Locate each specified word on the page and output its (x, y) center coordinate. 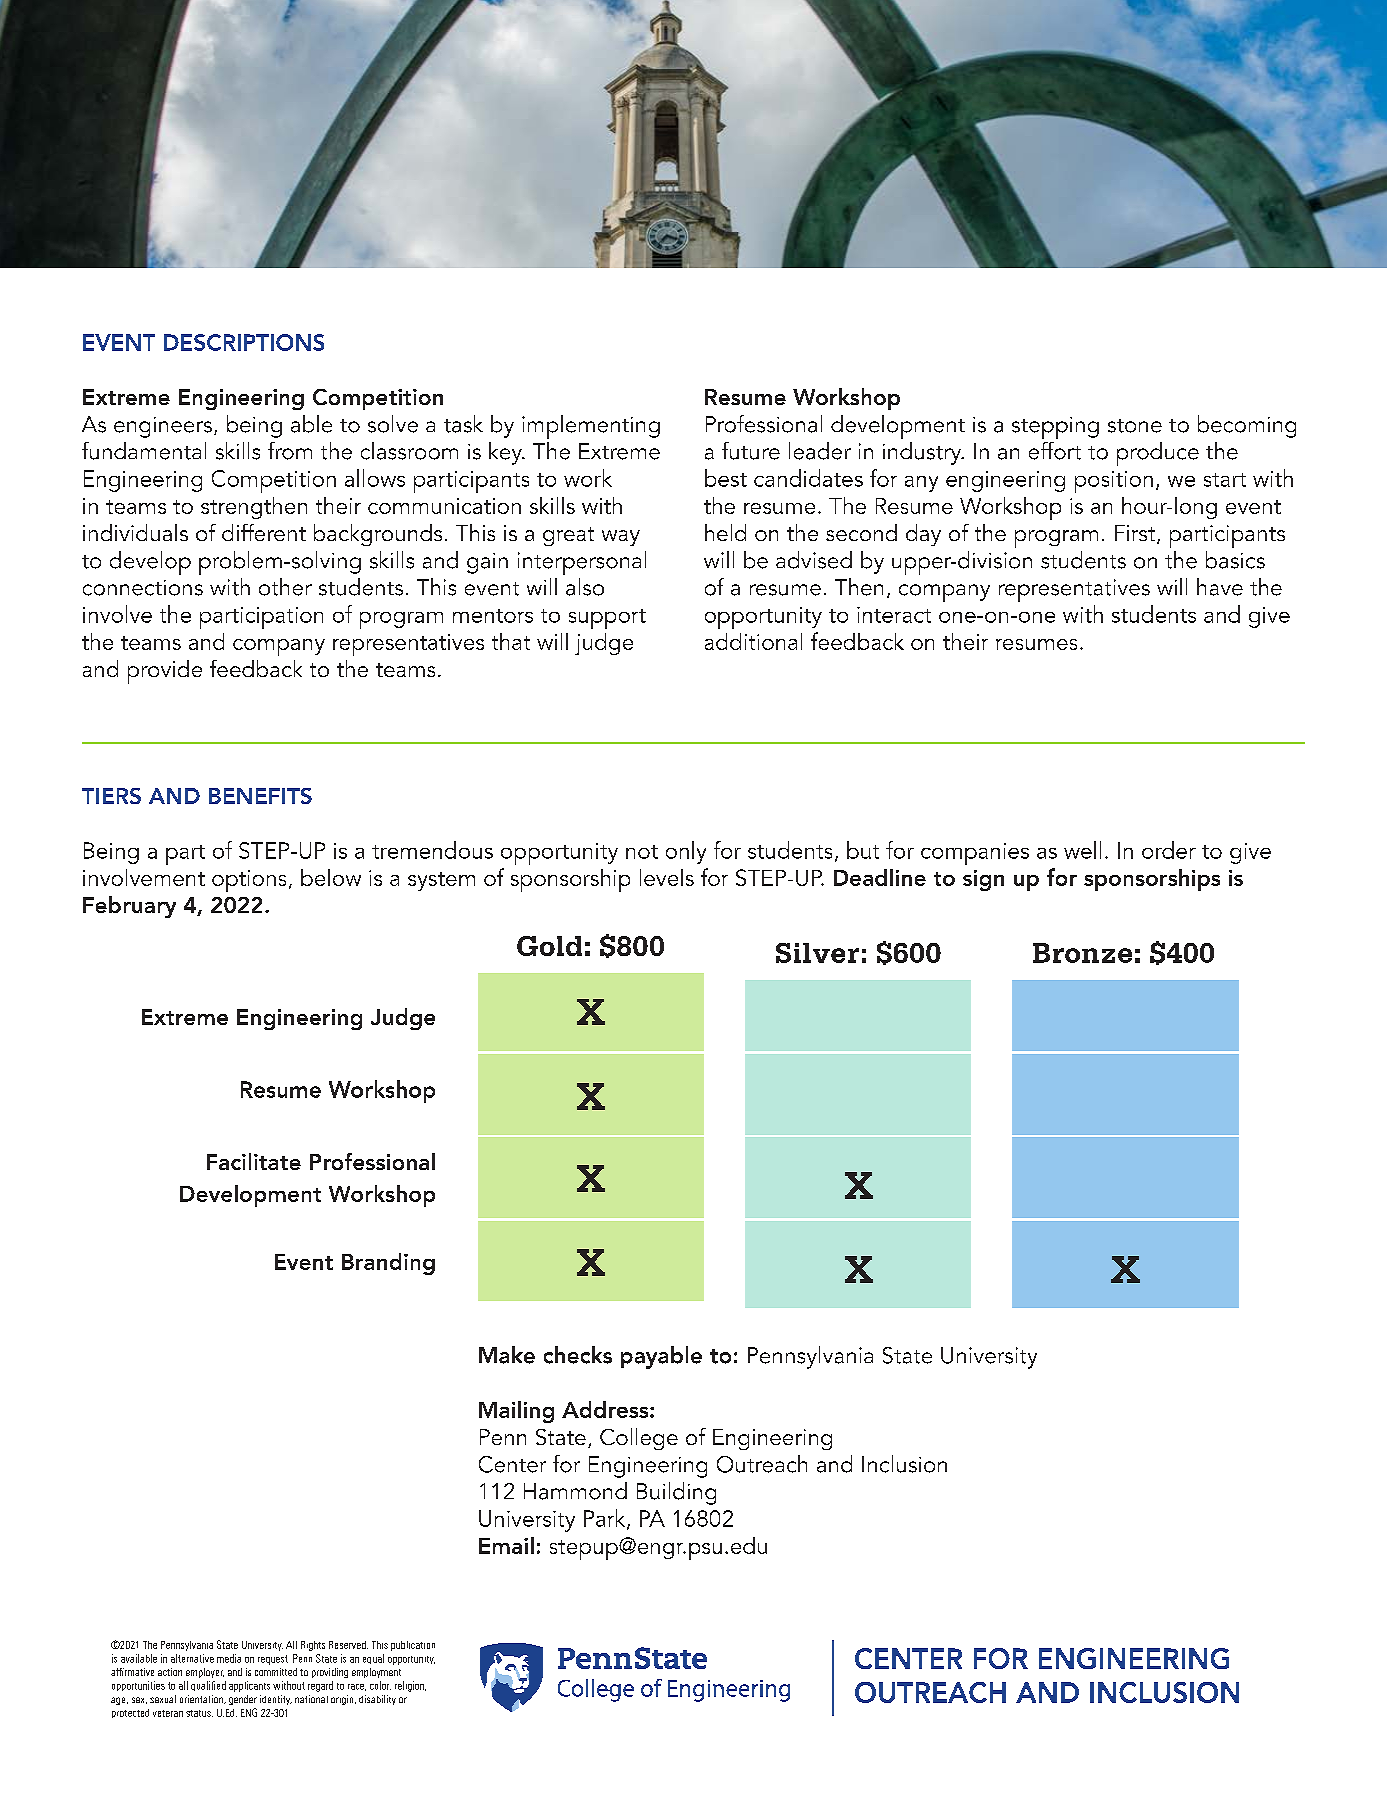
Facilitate (254, 1161)
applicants (249, 1686)
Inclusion (904, 1464)
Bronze (1082, 953)
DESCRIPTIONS (244, 342)
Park (606, 1519)
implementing (591, 427)
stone (1135, 426)
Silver (817, 953)
